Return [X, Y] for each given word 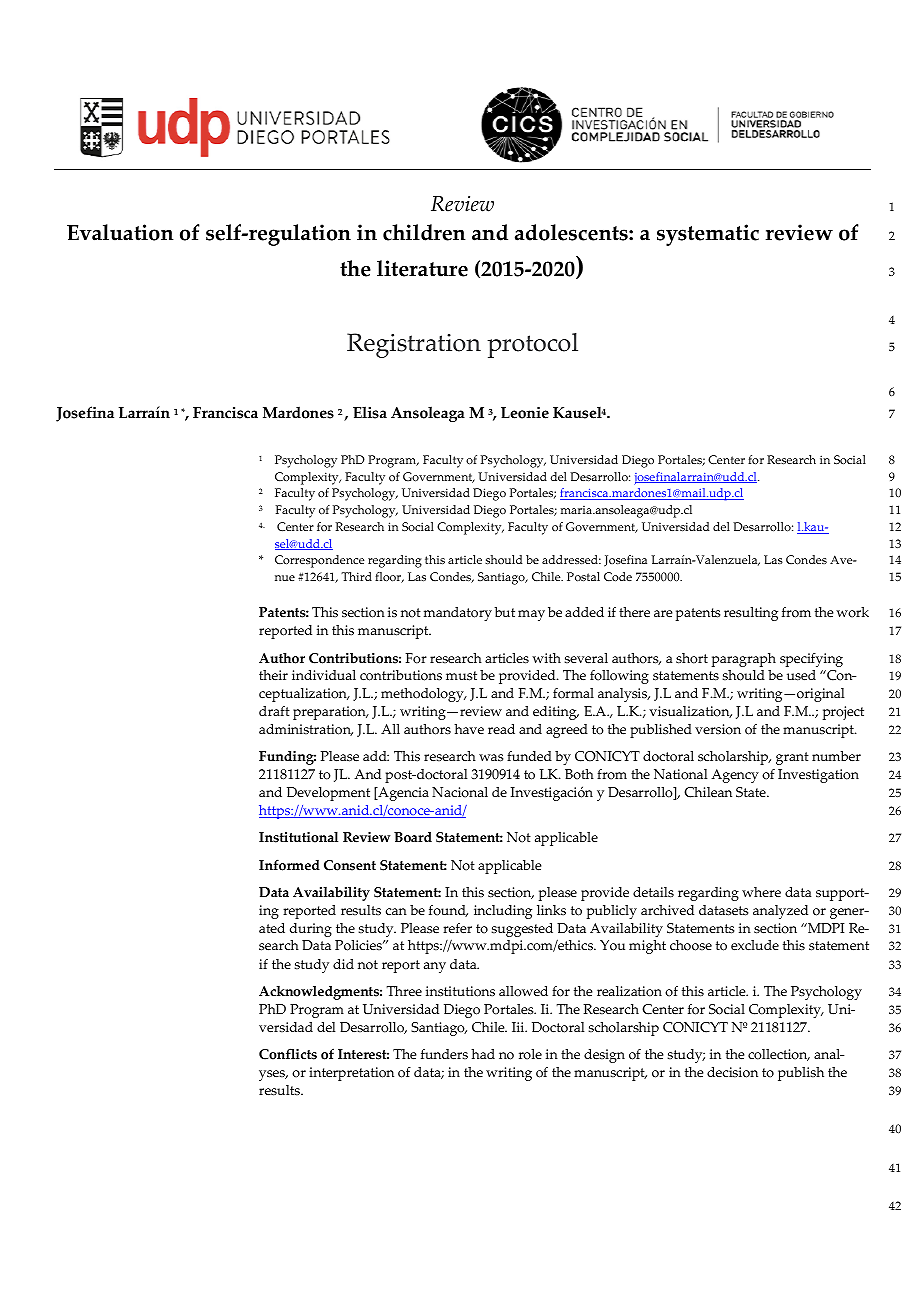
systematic [708, 235]
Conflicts [288, 1054]
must [461, 676]
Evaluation [120, 232]
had [483, 1054]
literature [422, 268]
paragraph [744, 660]
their [273, 675]
